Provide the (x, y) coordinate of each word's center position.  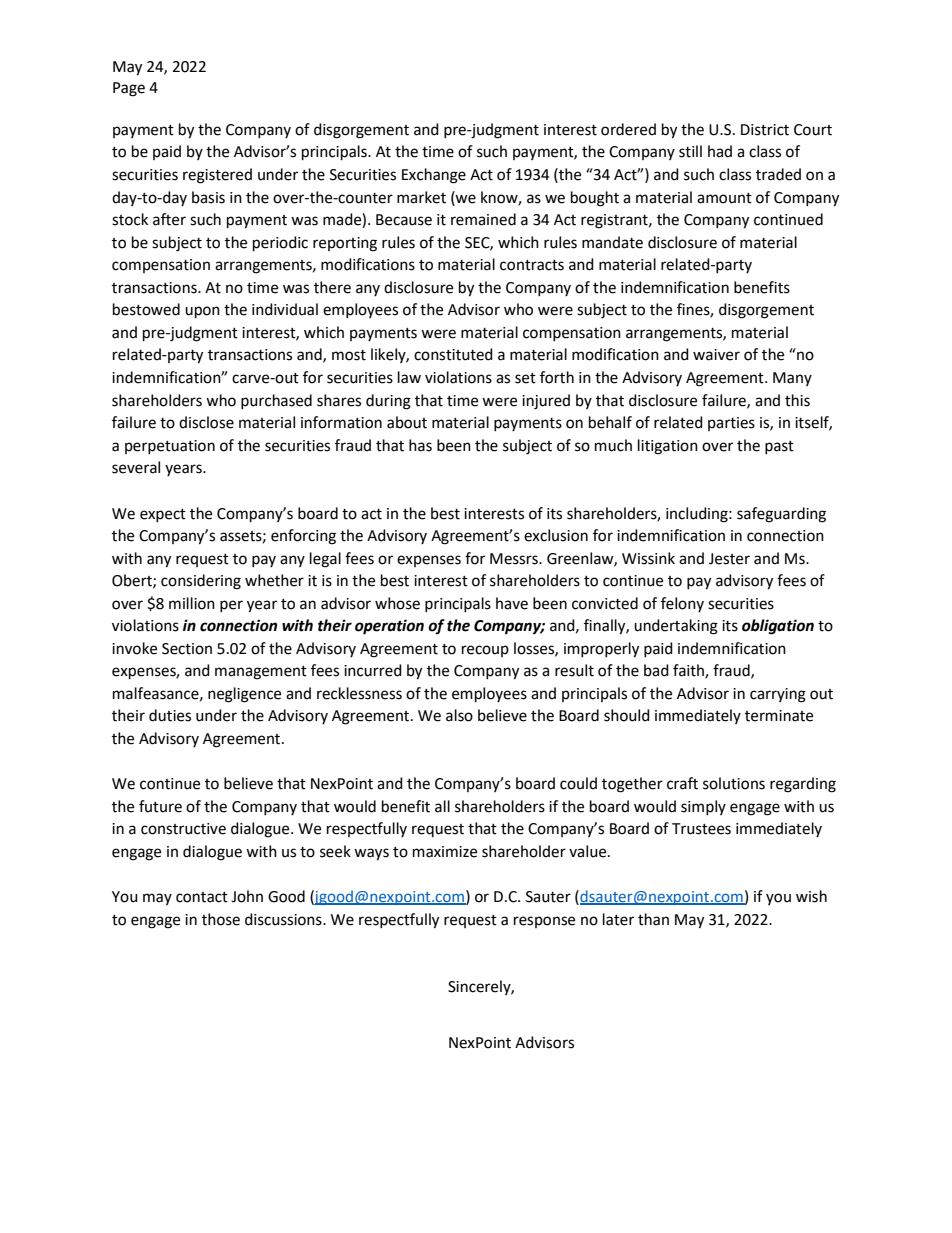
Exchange (434, 176)
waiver (716, 355)
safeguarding (781, 515)
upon (202, 312)
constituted (453, 354)
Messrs (515, 559)
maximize (445, 852)
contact (202, 897)
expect (163, 515)
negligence (244, 695)
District (765, 130)
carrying (778, 695)
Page (129, 89)
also (459, 715)
